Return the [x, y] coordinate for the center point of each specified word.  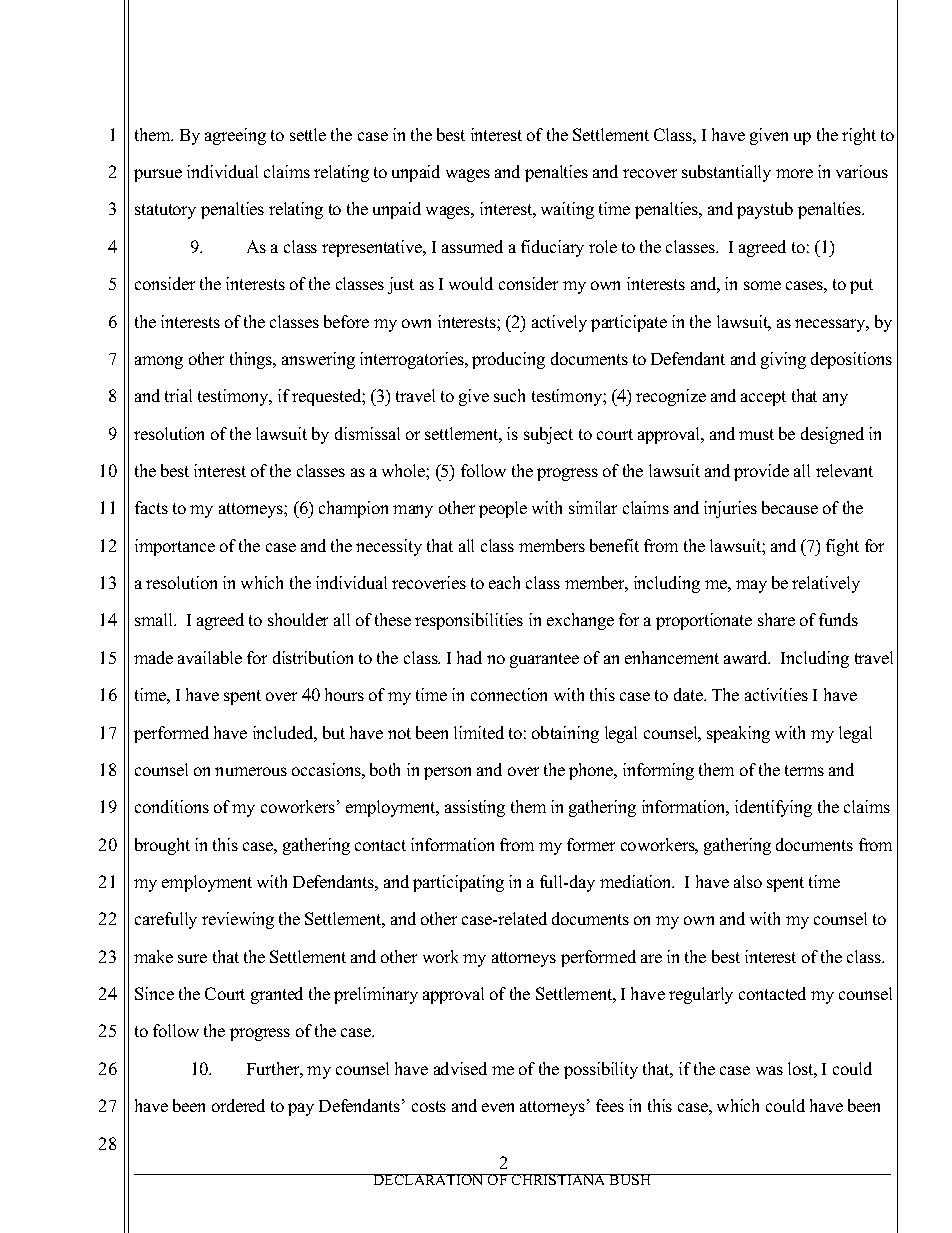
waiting [567, 210]
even [498, 1107]
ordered [238, 1105]
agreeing [235, 136]
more [794, 173]
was [769, 1070]
